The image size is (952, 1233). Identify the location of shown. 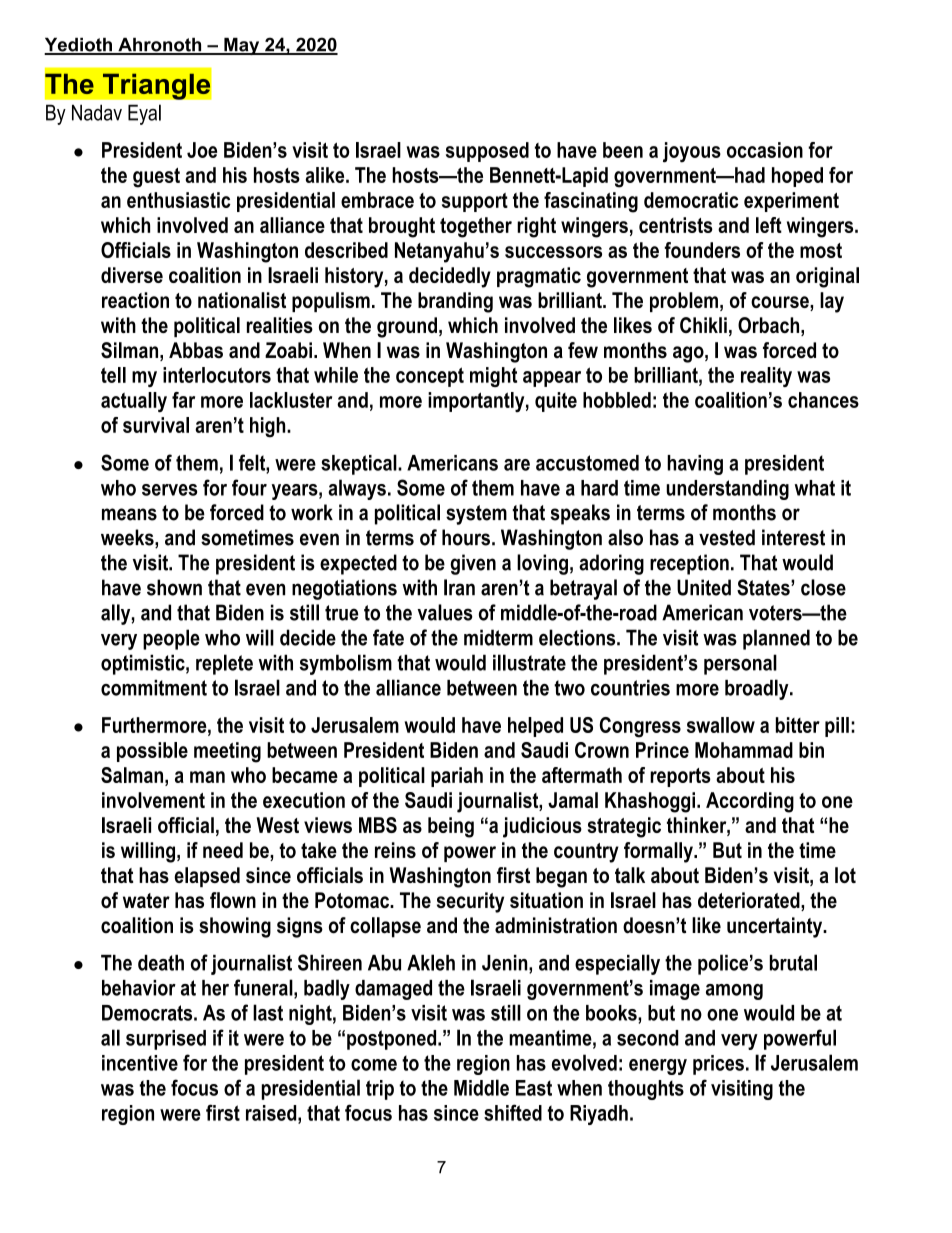
(174, 587).
